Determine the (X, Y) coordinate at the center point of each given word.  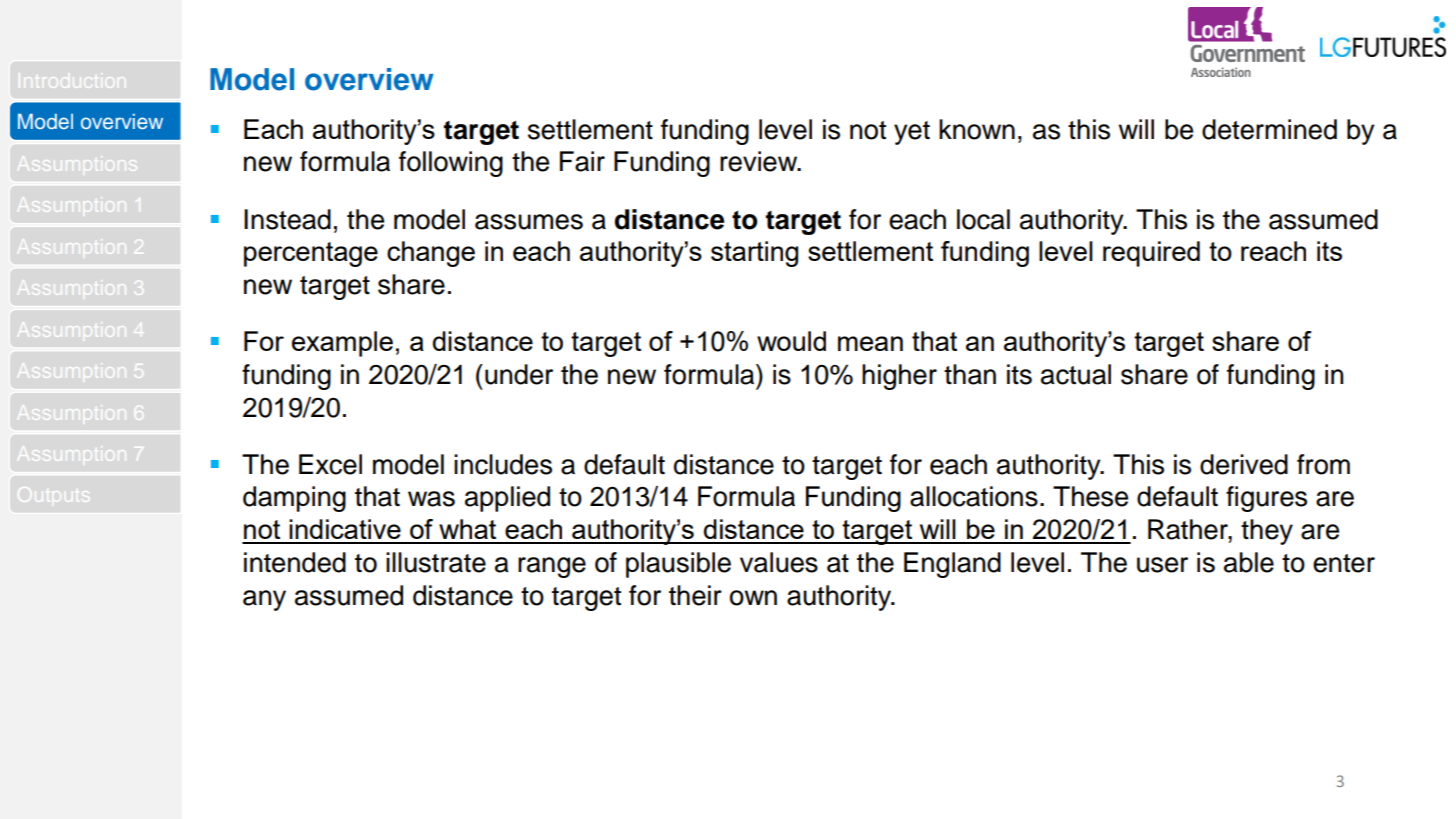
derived (1244, 464)
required (1151, 254)
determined (1269, 129)
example (342, 344)
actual (1076, 374)
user (1162, 565)
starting (754, 254)
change (431, 254)
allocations (974, 496)
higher (899, 377)
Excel (330, 464)
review (760, 161)
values (779, 562)
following (451, 164)
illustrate (436, 562)
